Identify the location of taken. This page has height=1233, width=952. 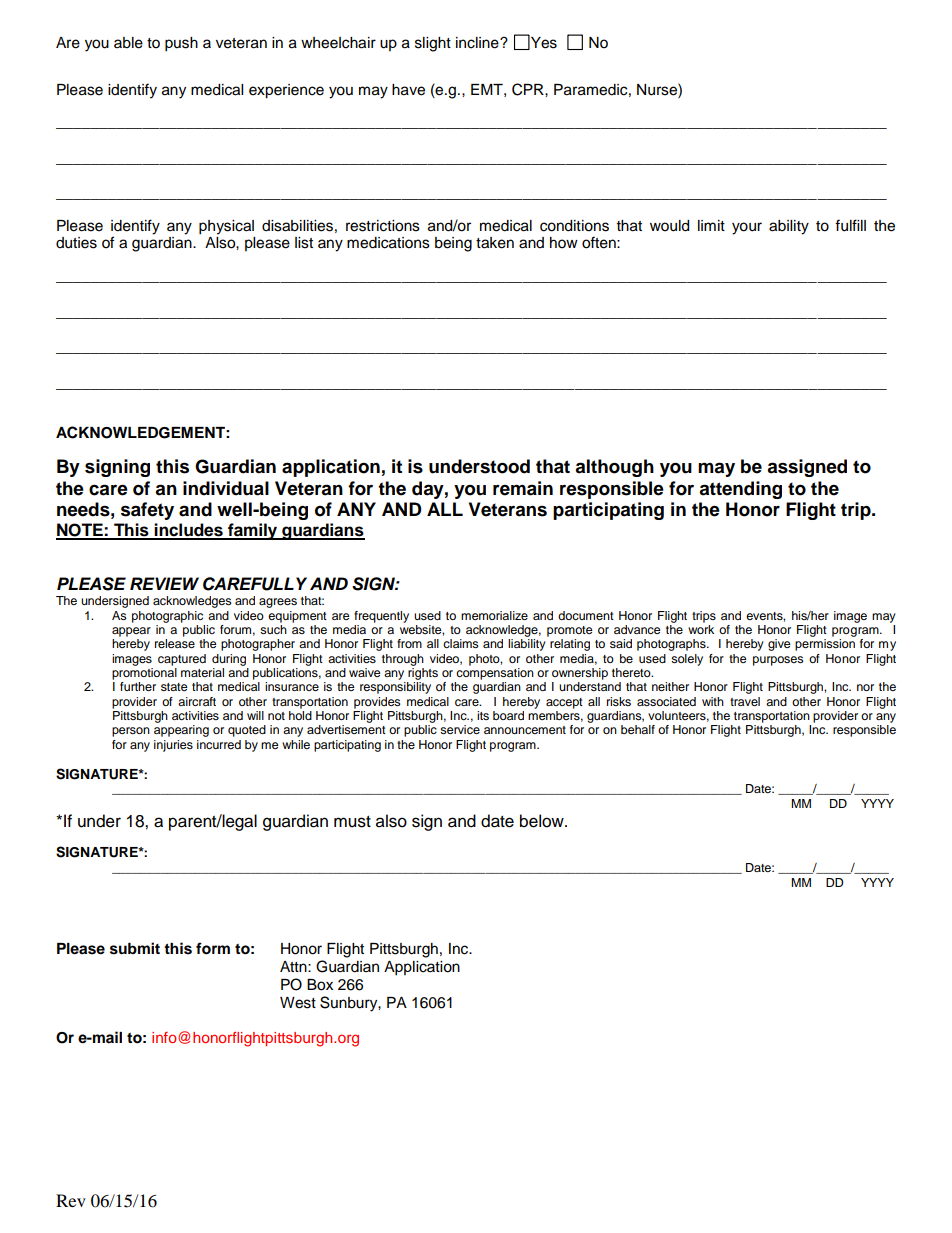
(495, 243).
